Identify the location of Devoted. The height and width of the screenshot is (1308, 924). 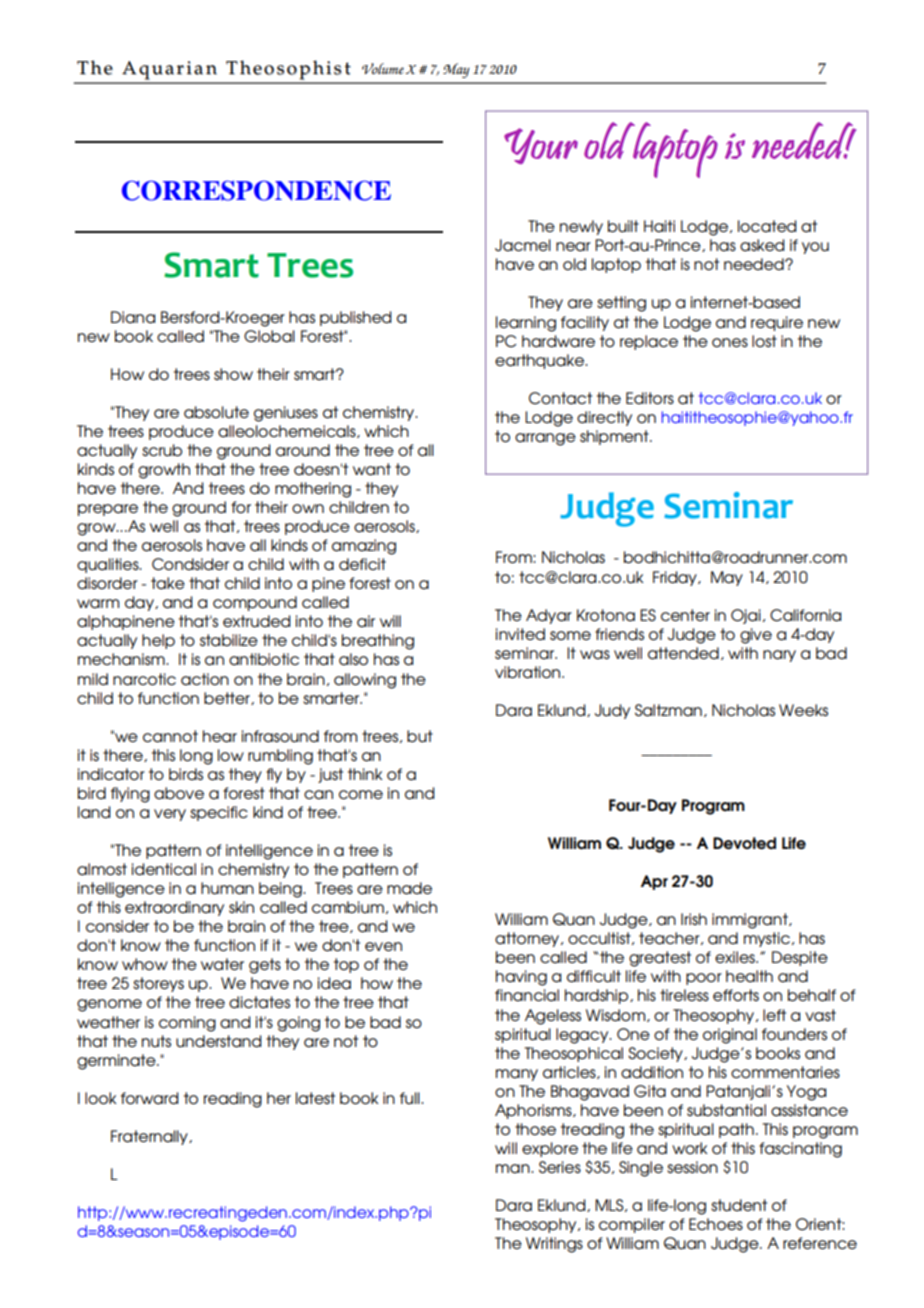
(744, 843).
